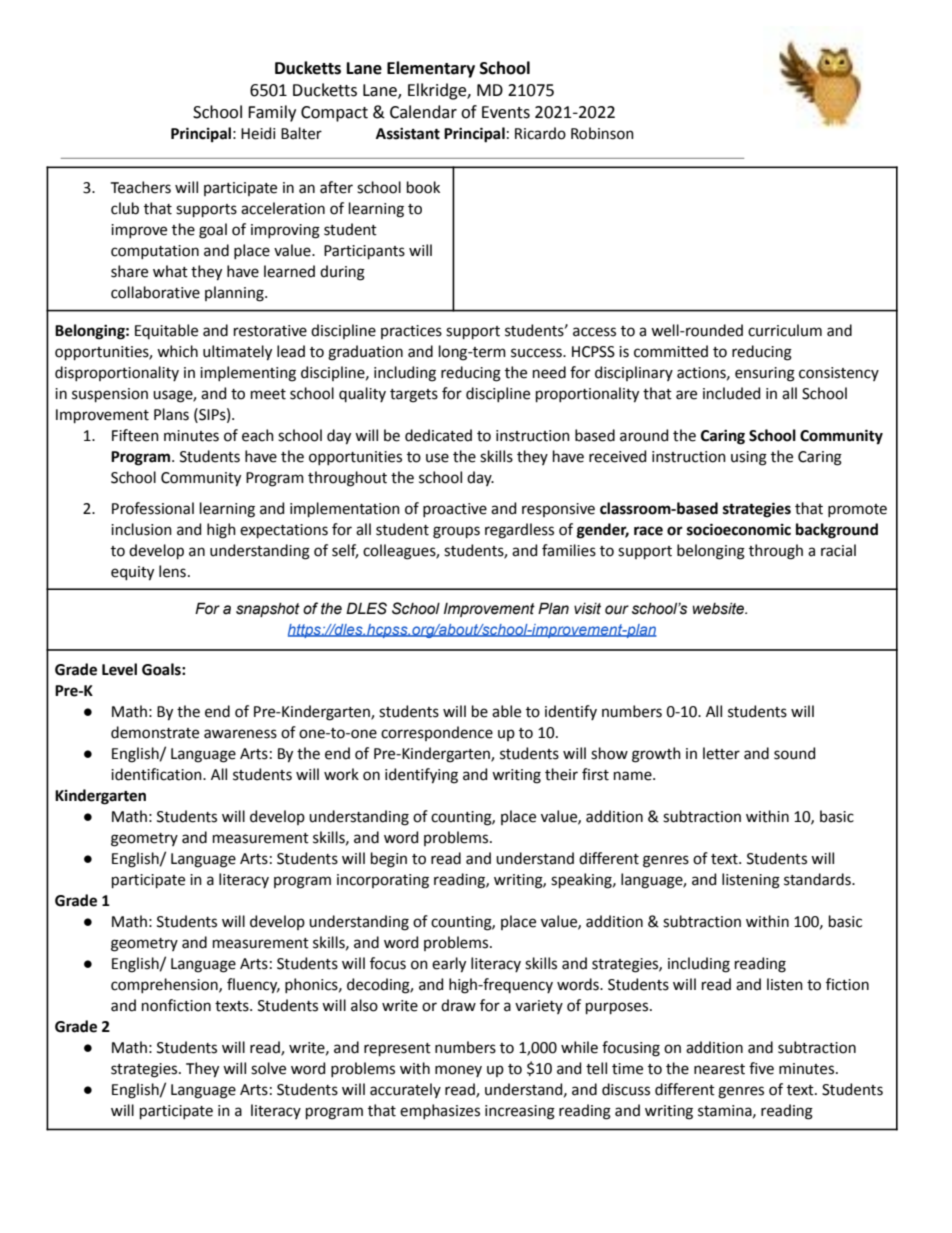 Image resolution: width=952 pixels, height=1233 pixels. Describe the element at coordinates (458, 1071) in the screenshot. I see `money` at that location.
